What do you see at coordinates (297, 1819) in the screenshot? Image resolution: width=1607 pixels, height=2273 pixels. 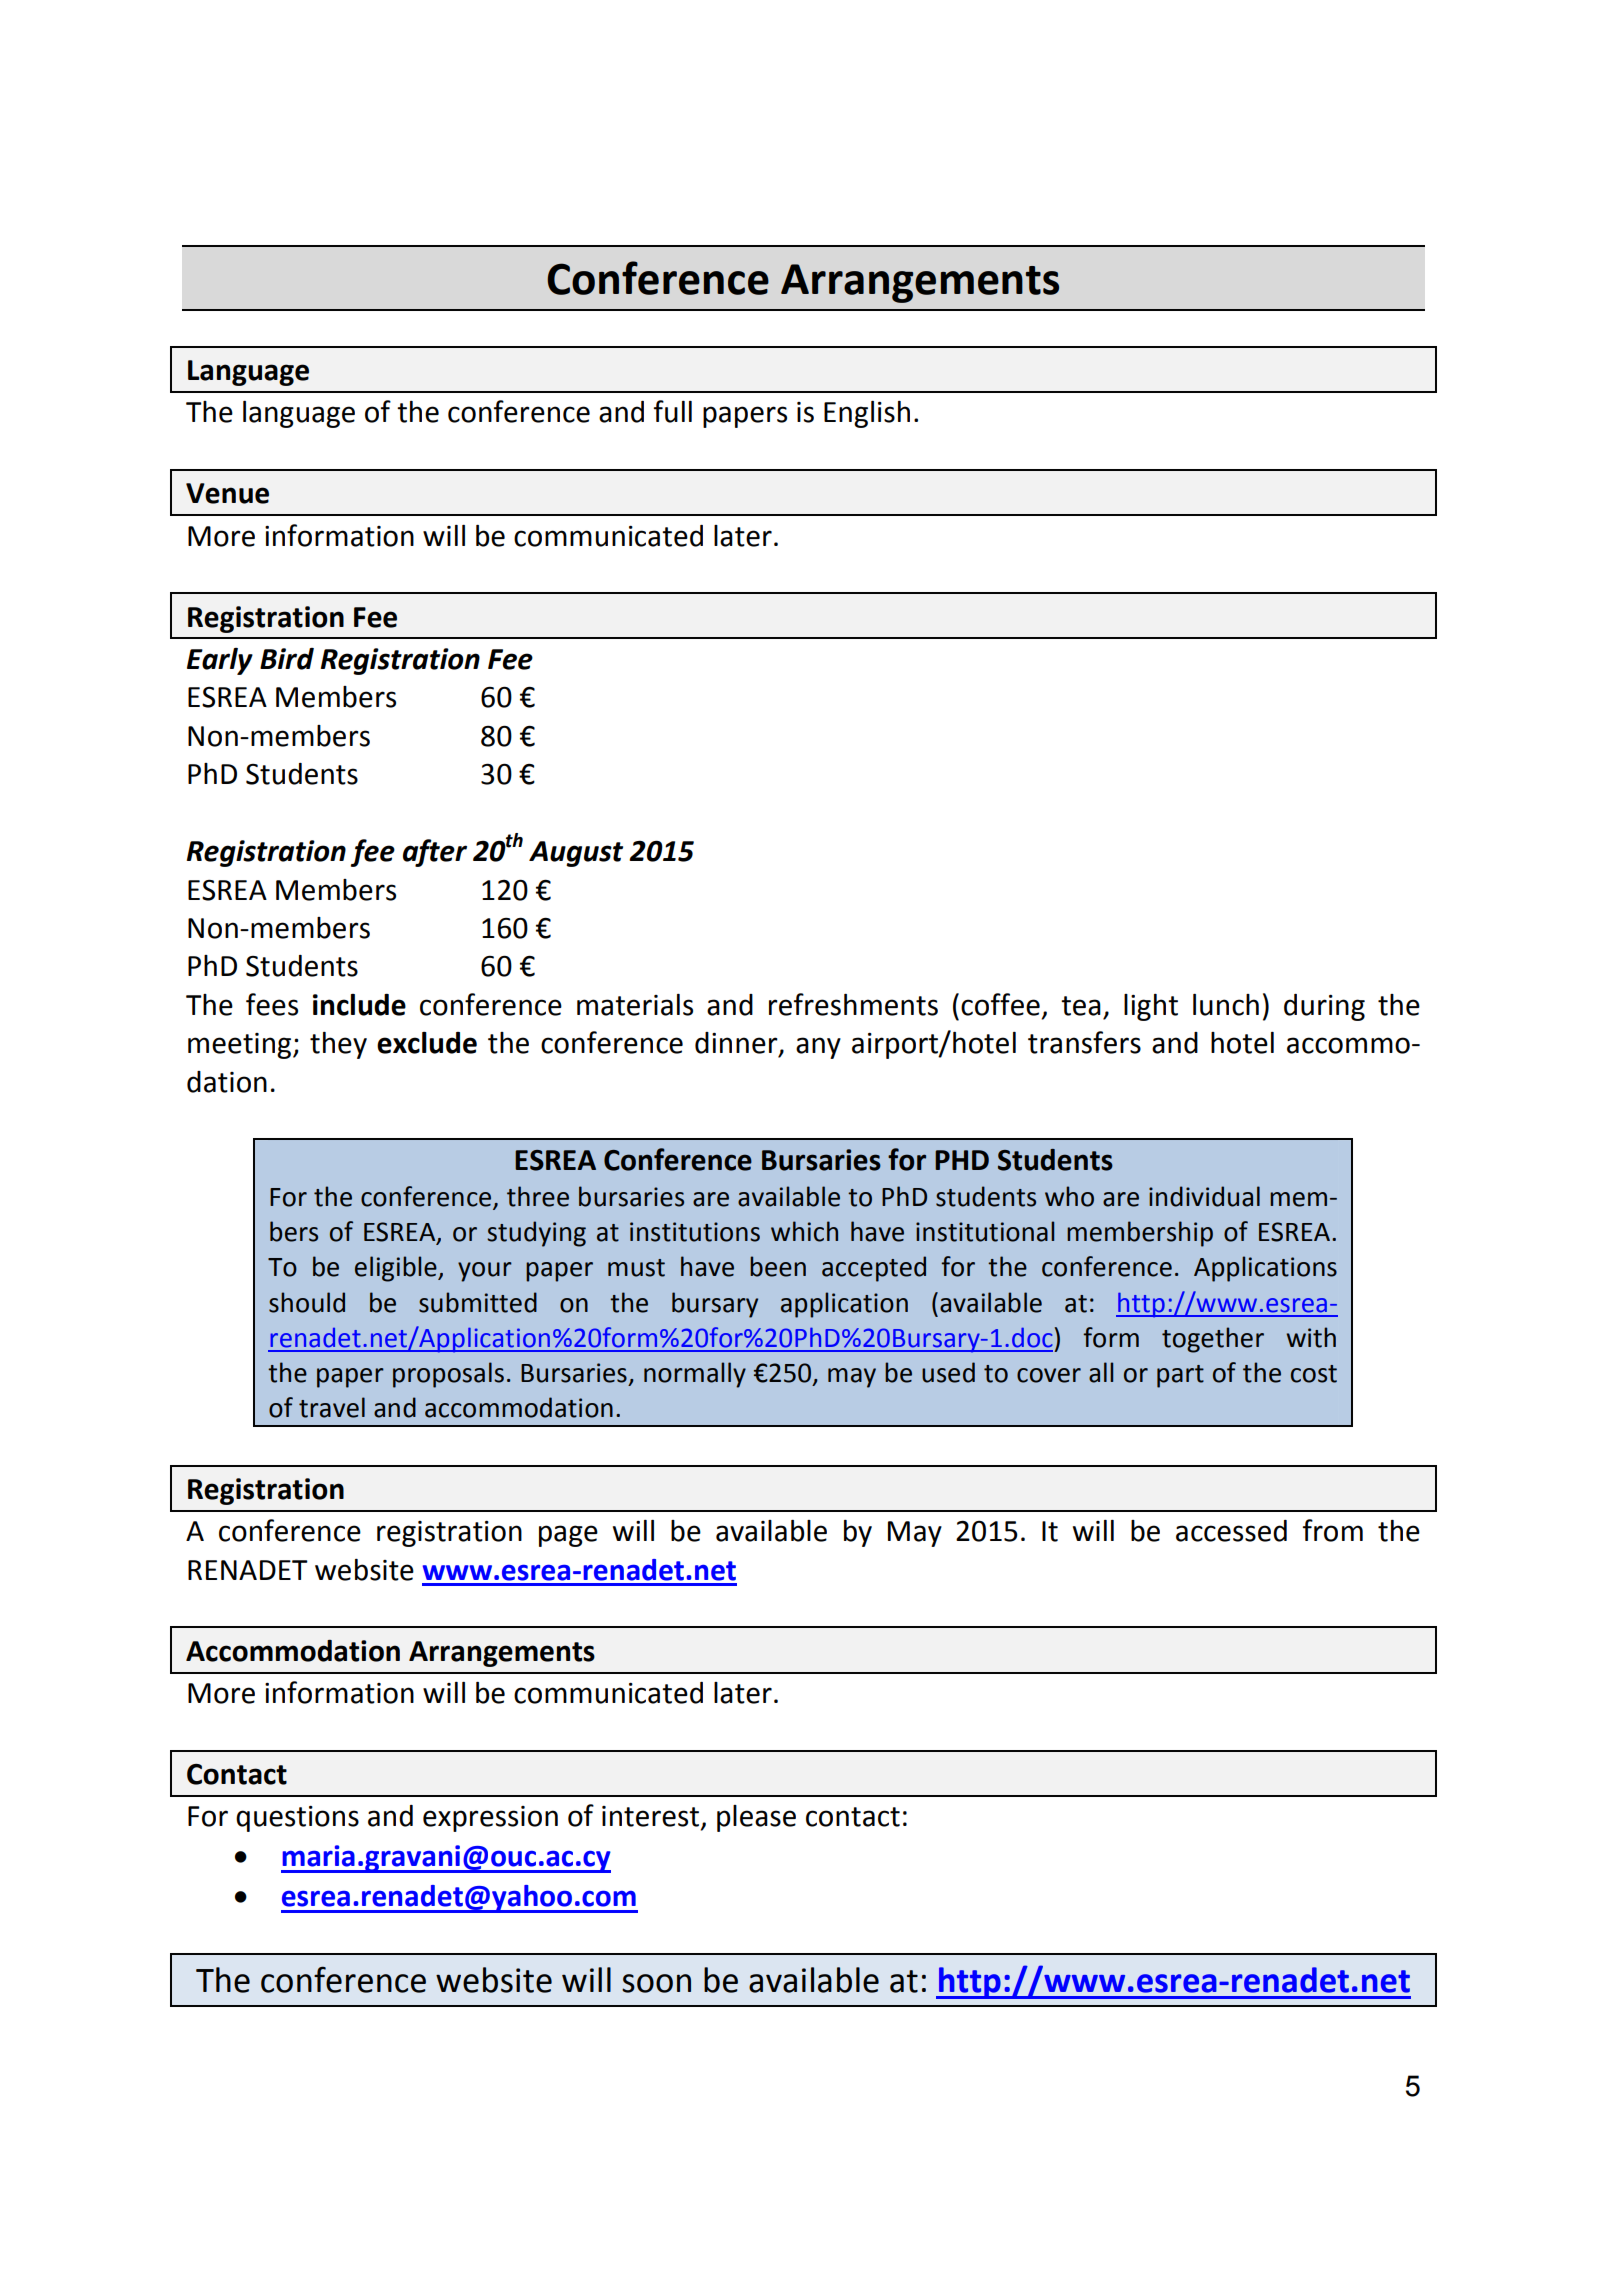 I see `questions` at bounding box center [297, 1819].
